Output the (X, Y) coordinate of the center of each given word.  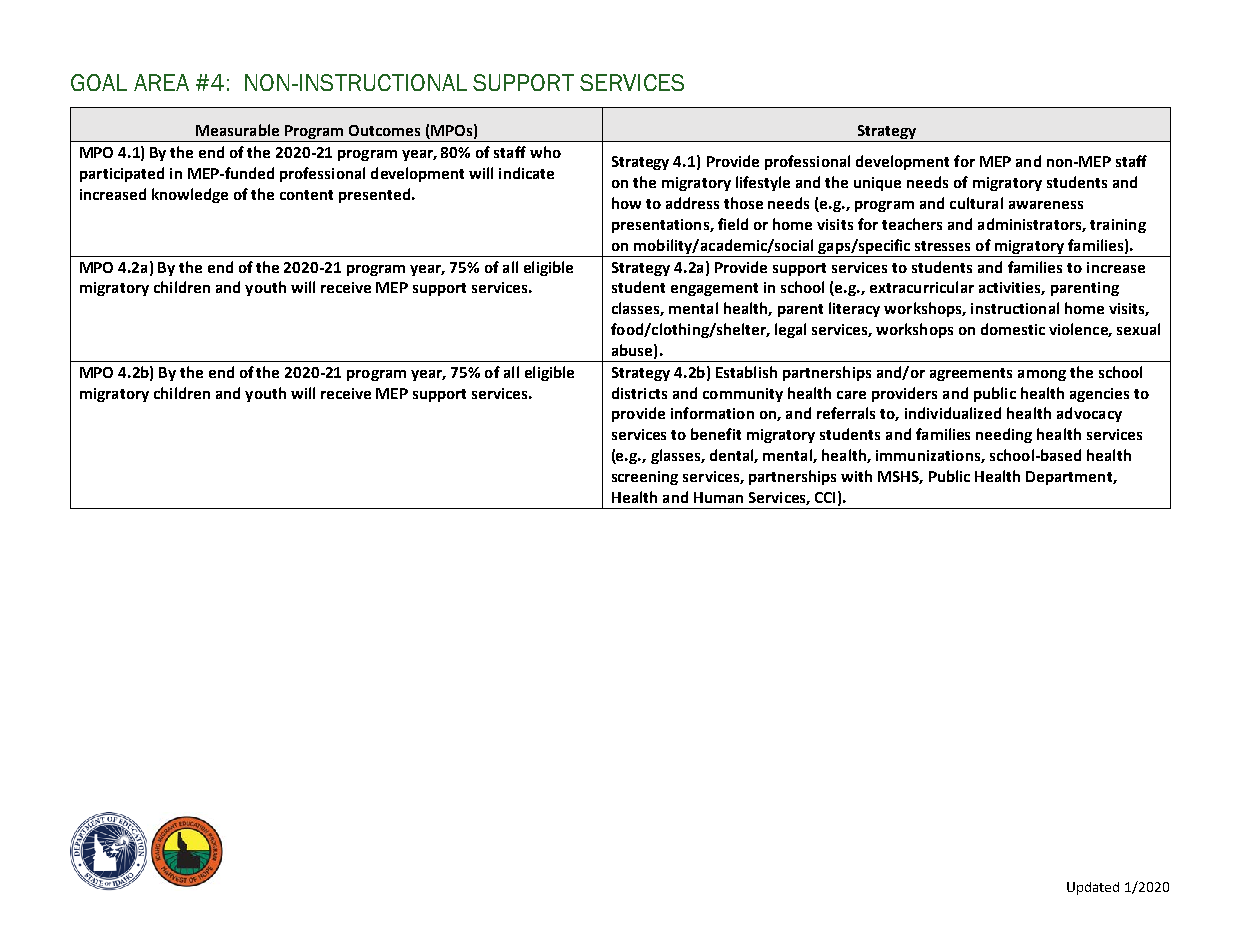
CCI (825, 497)
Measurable (237, 130)
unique (877, 184)
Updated (1093, 888)
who (545, 152)
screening (645, 478)
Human (718, 497)
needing (1004, 435)
